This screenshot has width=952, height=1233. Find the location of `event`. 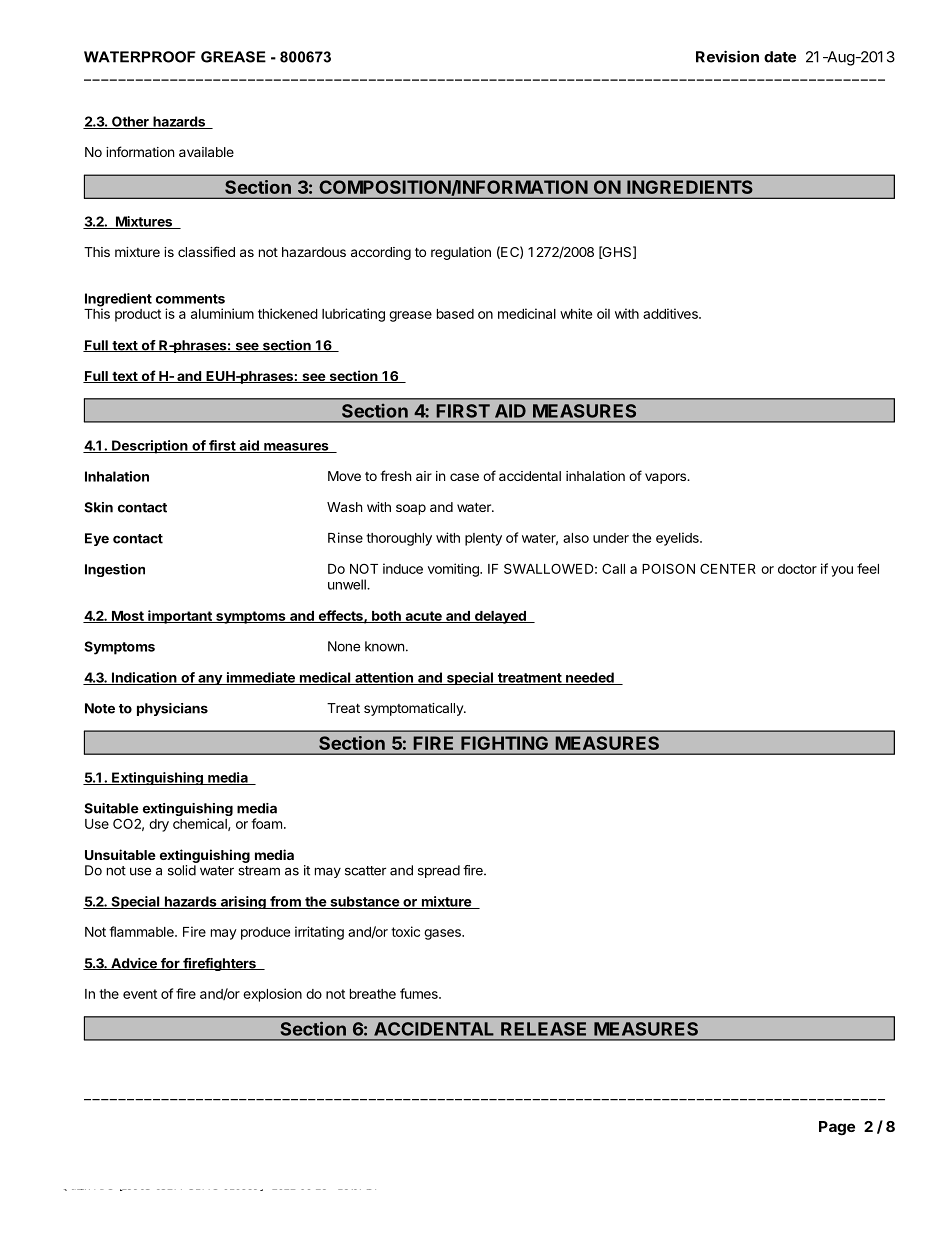

event is located at coordinates (140, 994).
